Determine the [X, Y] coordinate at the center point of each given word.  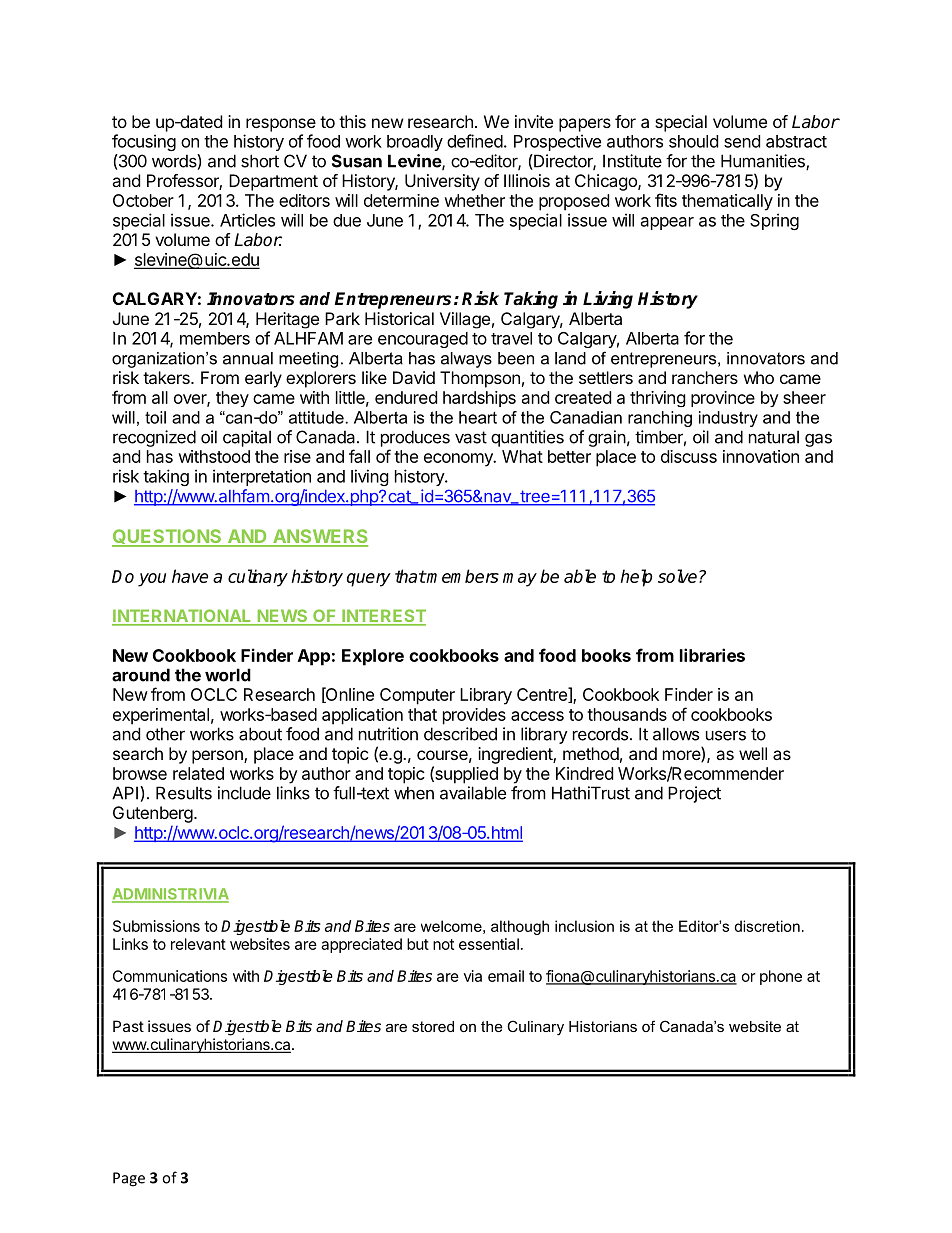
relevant [198, 944]
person [218, 757]
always [466, 360]
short [260, 161]
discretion [767, 926]
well [753, 753]
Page [129, 1179]
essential [489, 944]
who [759, 377]
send [742, 141]
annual [248, 358]
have [190, 576]
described [460, 734]
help [636, 578]
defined [475, 141]
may [520, 580]
